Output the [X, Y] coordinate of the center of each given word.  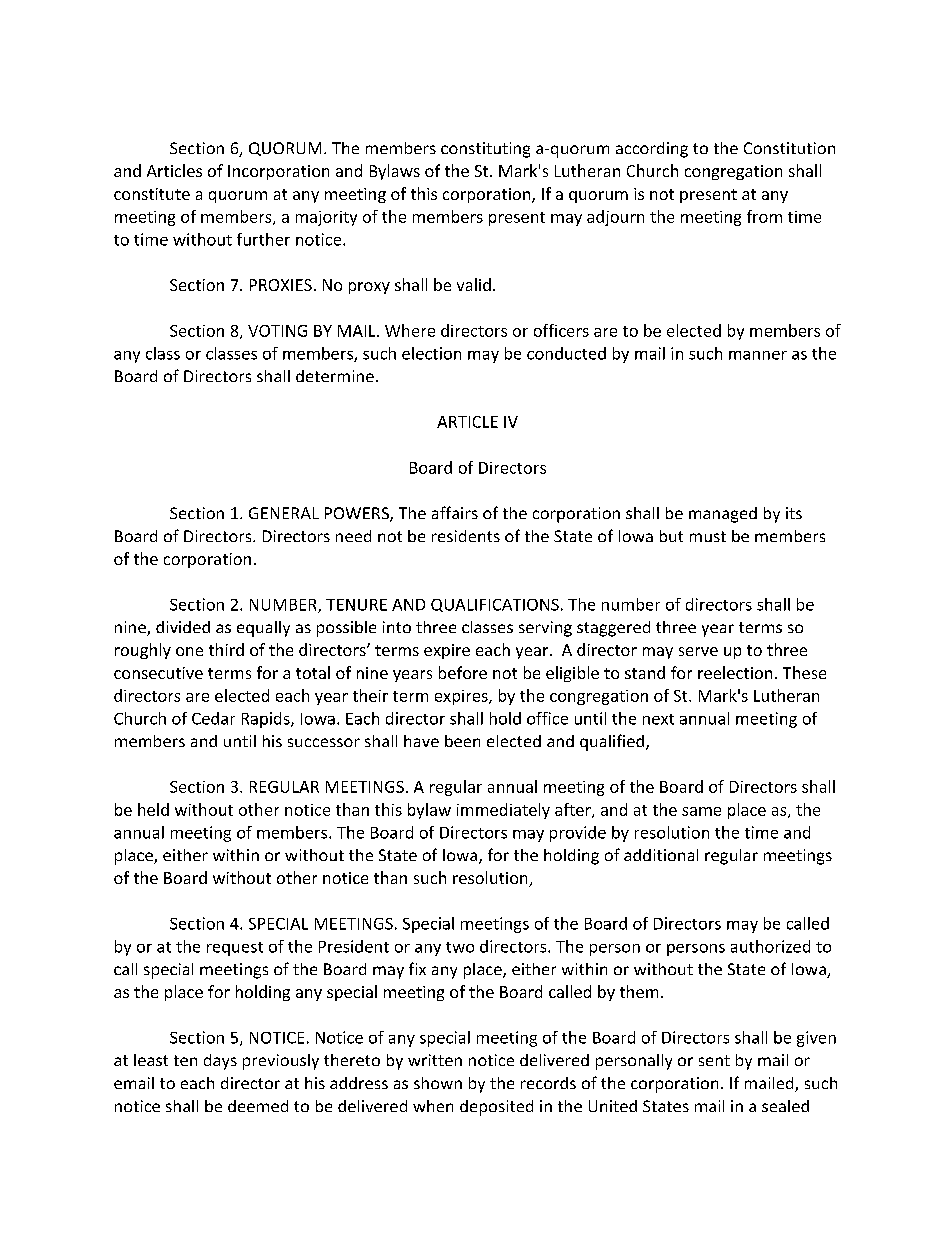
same [701, 811]
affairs [455, 512]
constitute [152, 194]
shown [438, 1083]
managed [723, 515]
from [764, 216]
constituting [485, 150]
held [153, 809]
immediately [503, 811]
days [220, 1062]
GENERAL [284, 513]
